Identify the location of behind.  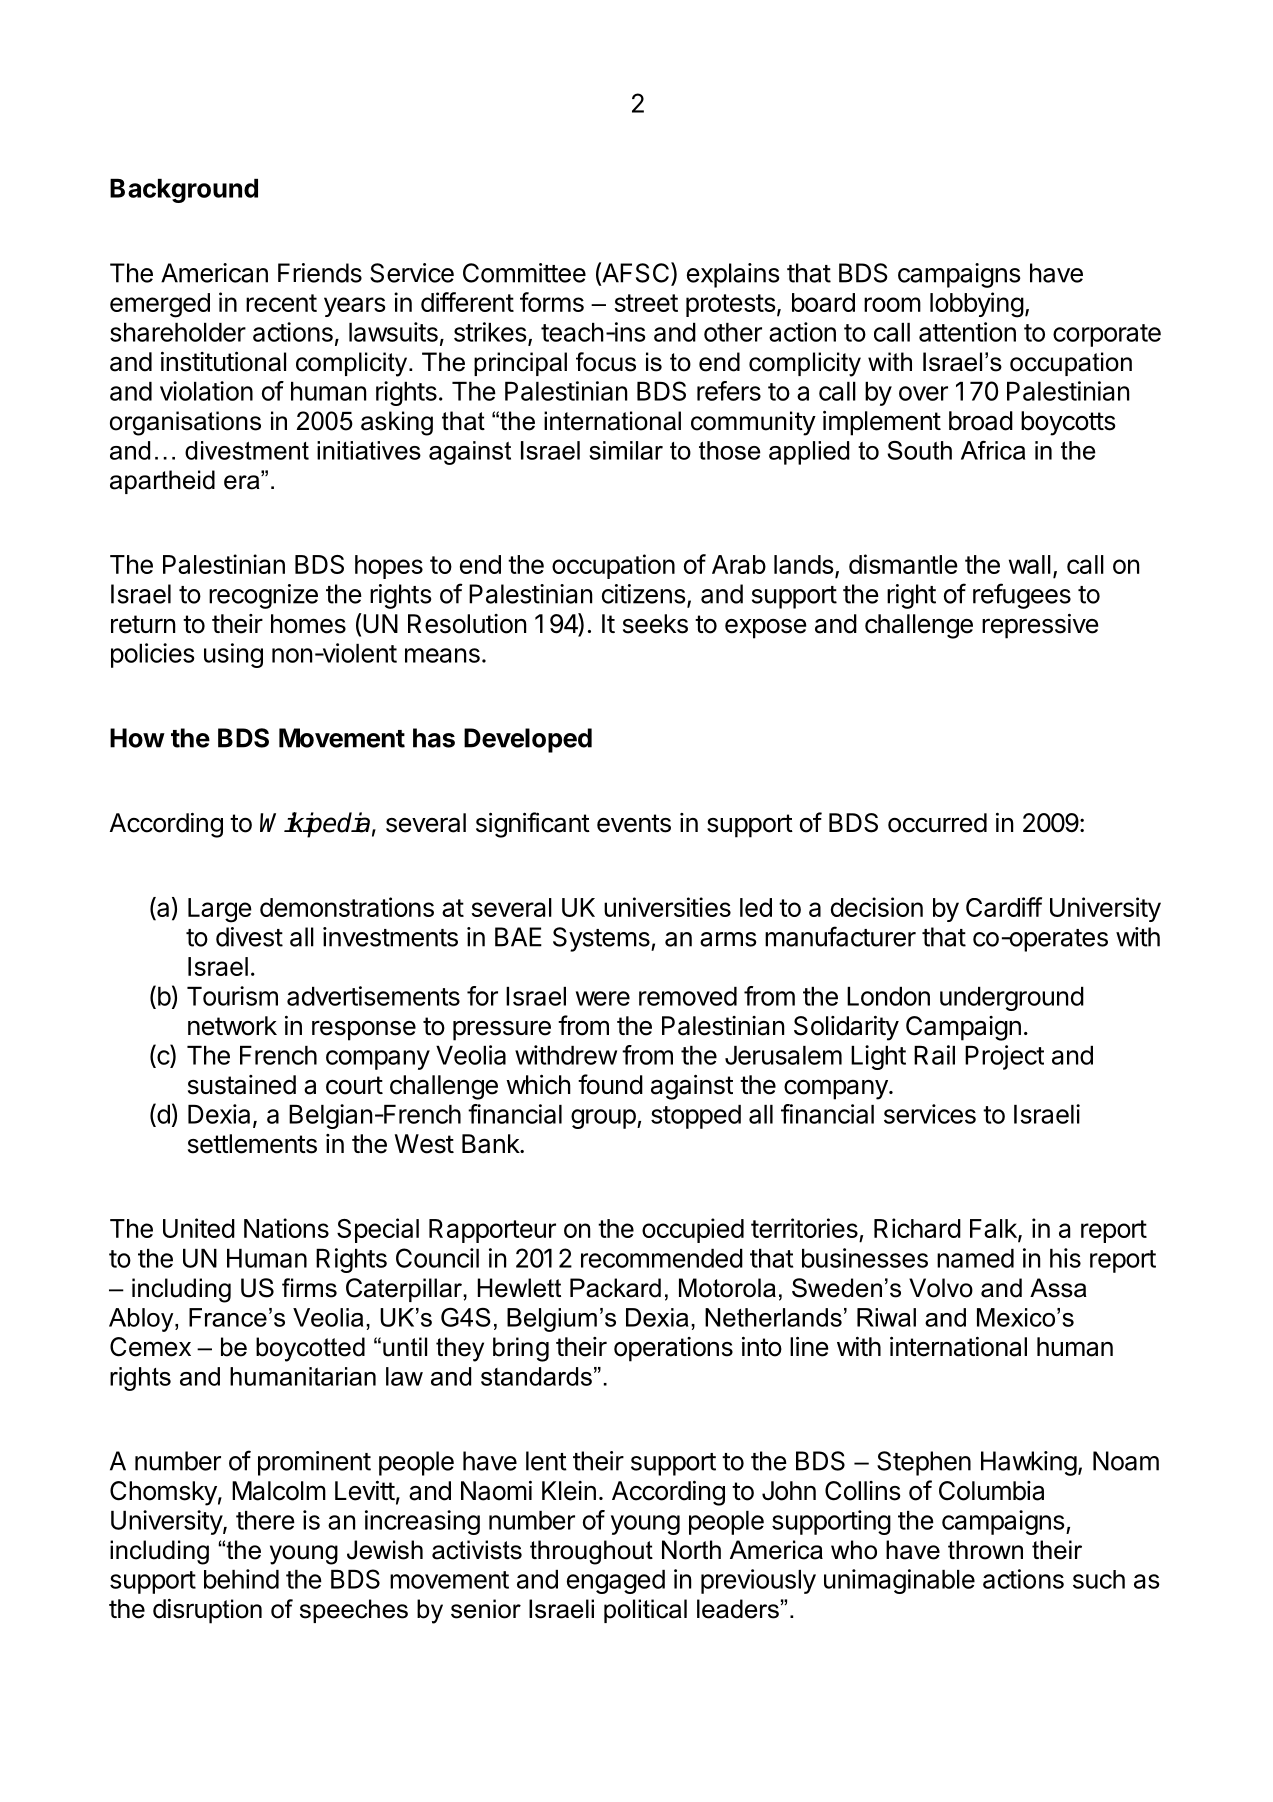
(241, 1579).
